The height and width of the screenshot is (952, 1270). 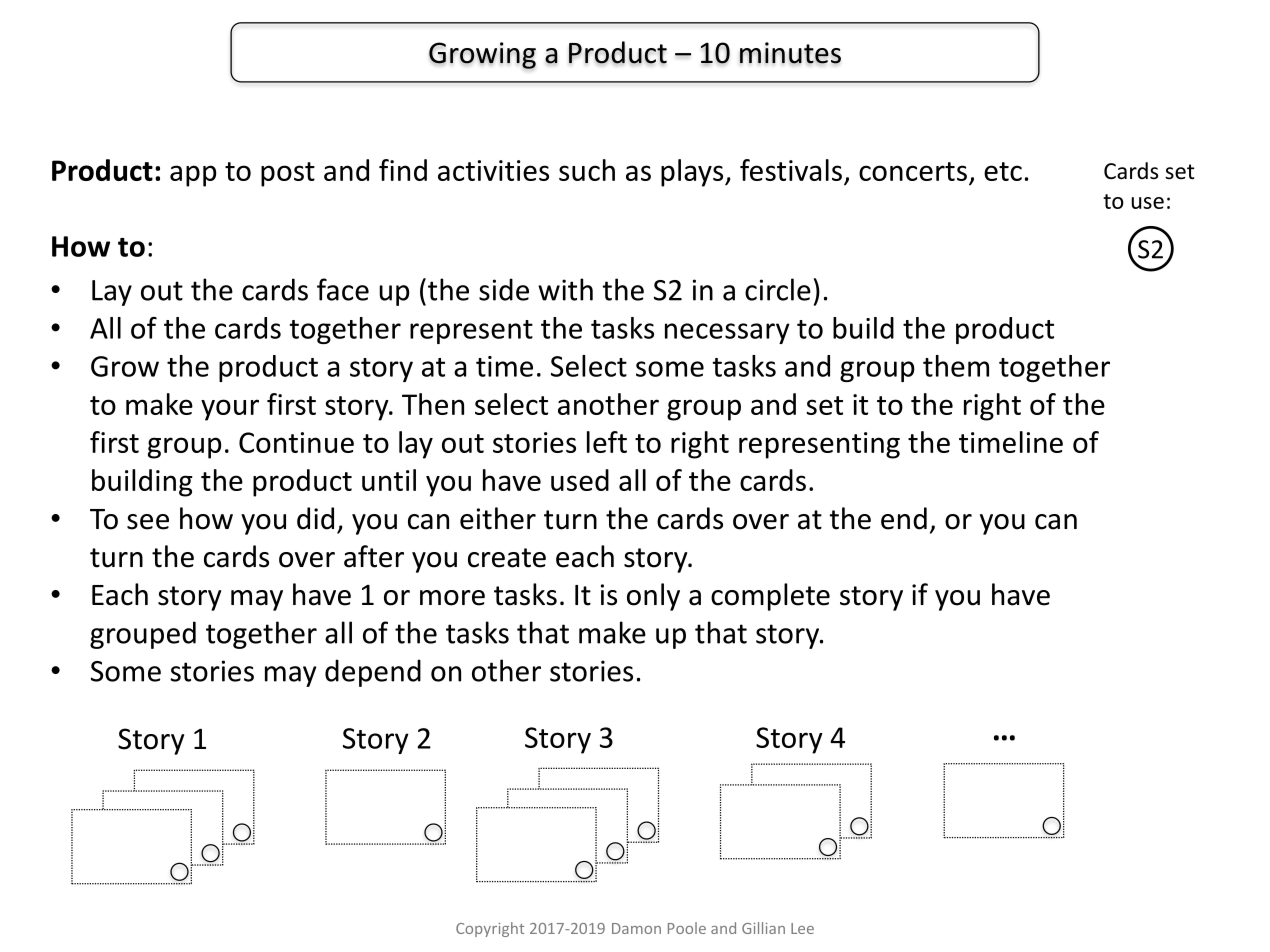 What do you see at coordinates (778, 289) in the screenshot?
I see `circle` at bounding box center [778, 289].
